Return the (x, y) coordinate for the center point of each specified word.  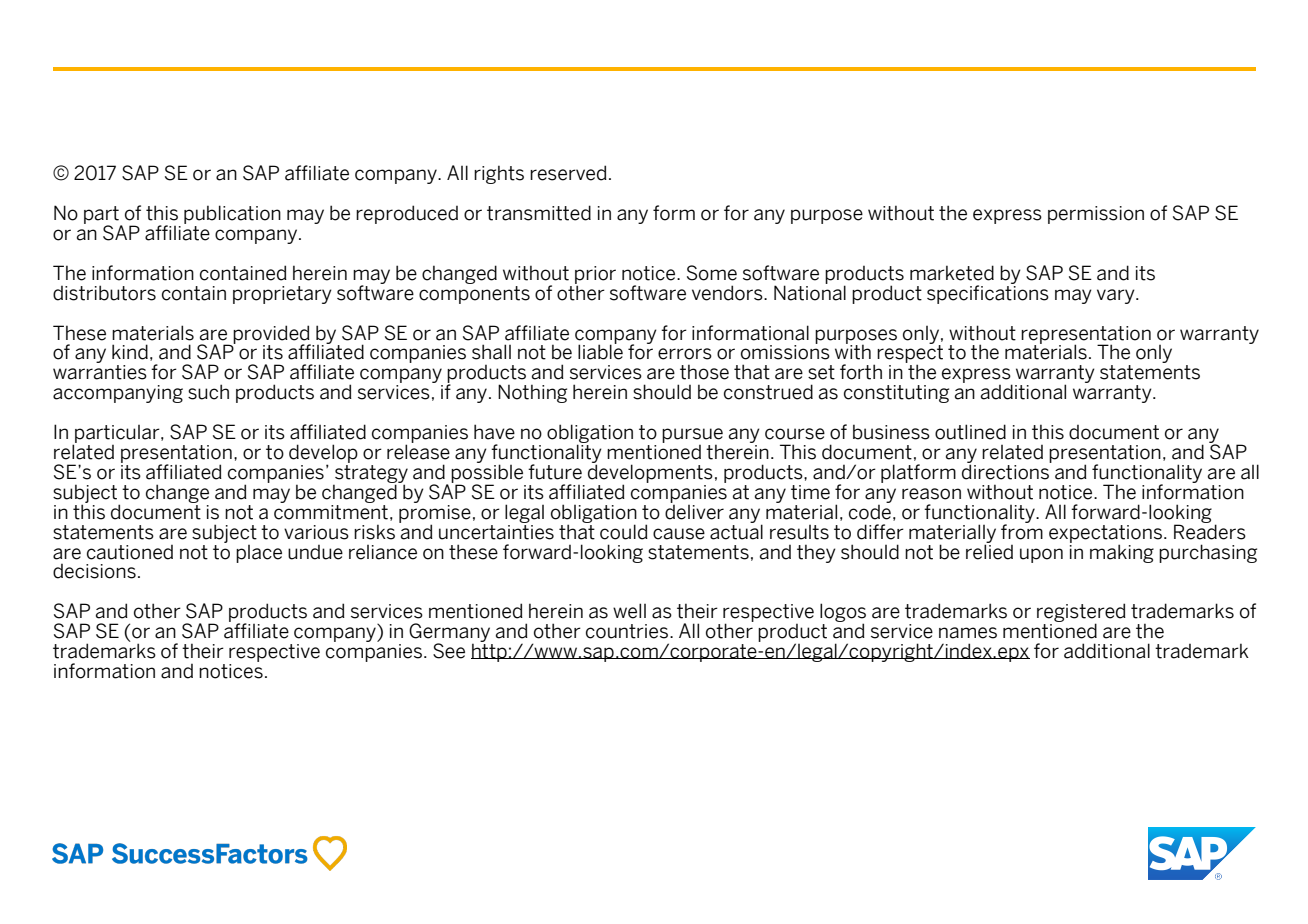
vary (1117, 296)
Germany (451, 634)
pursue (692, 436)
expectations (1105, 535)
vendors (728, 293)
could (624, 532)
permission (1096, 215)
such (208, 392)
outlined (970, 432)
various (316, 532)
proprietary (282, 295)
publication (232, 214)
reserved (568, 173)
